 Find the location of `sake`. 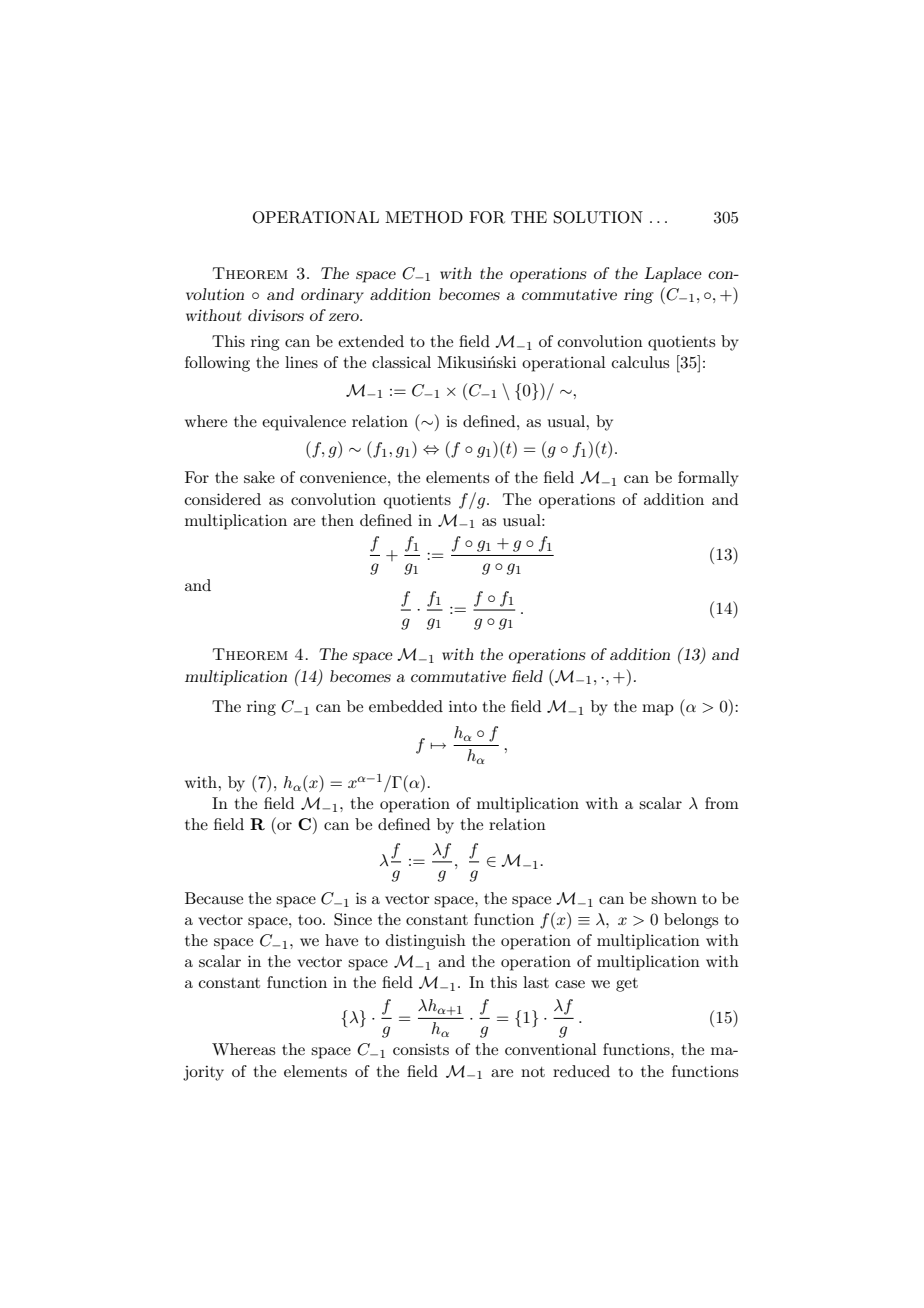

sake is located at coordinates (259, 477).
